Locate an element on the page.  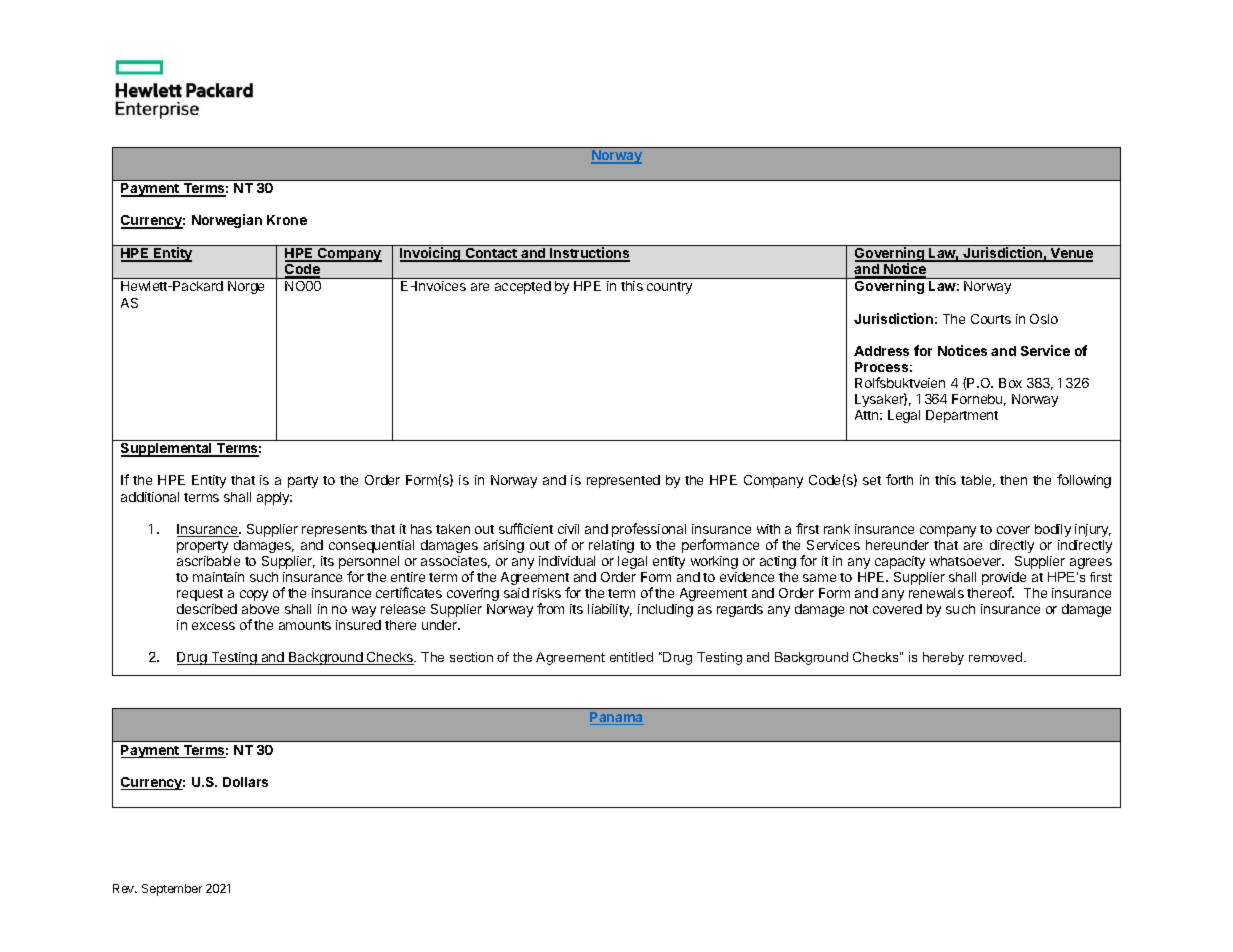
removed is located at coordinates (997, 657).
